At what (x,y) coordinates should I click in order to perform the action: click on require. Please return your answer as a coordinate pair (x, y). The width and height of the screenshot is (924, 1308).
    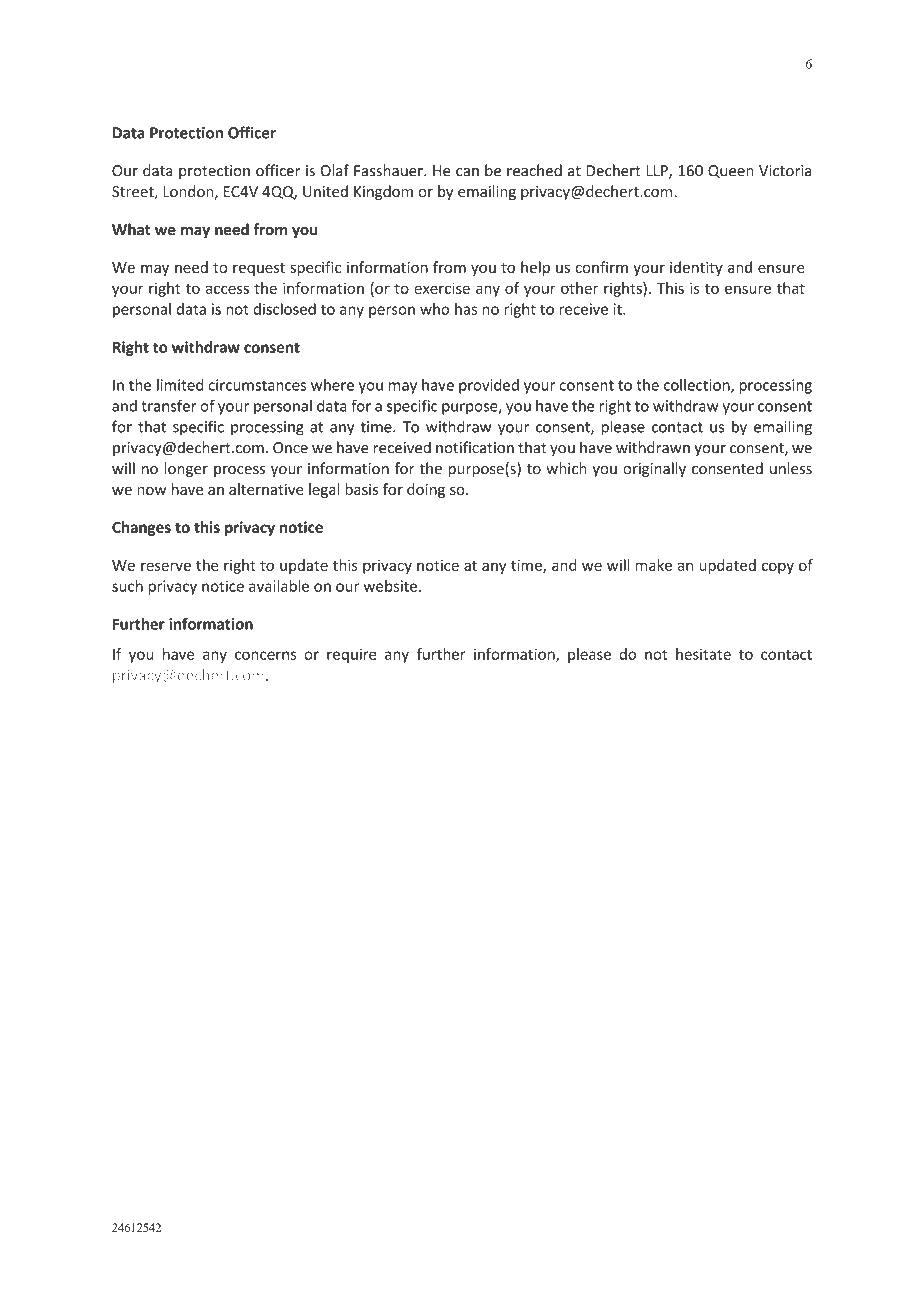
    Looking at the image, I should click on (352, 655).
